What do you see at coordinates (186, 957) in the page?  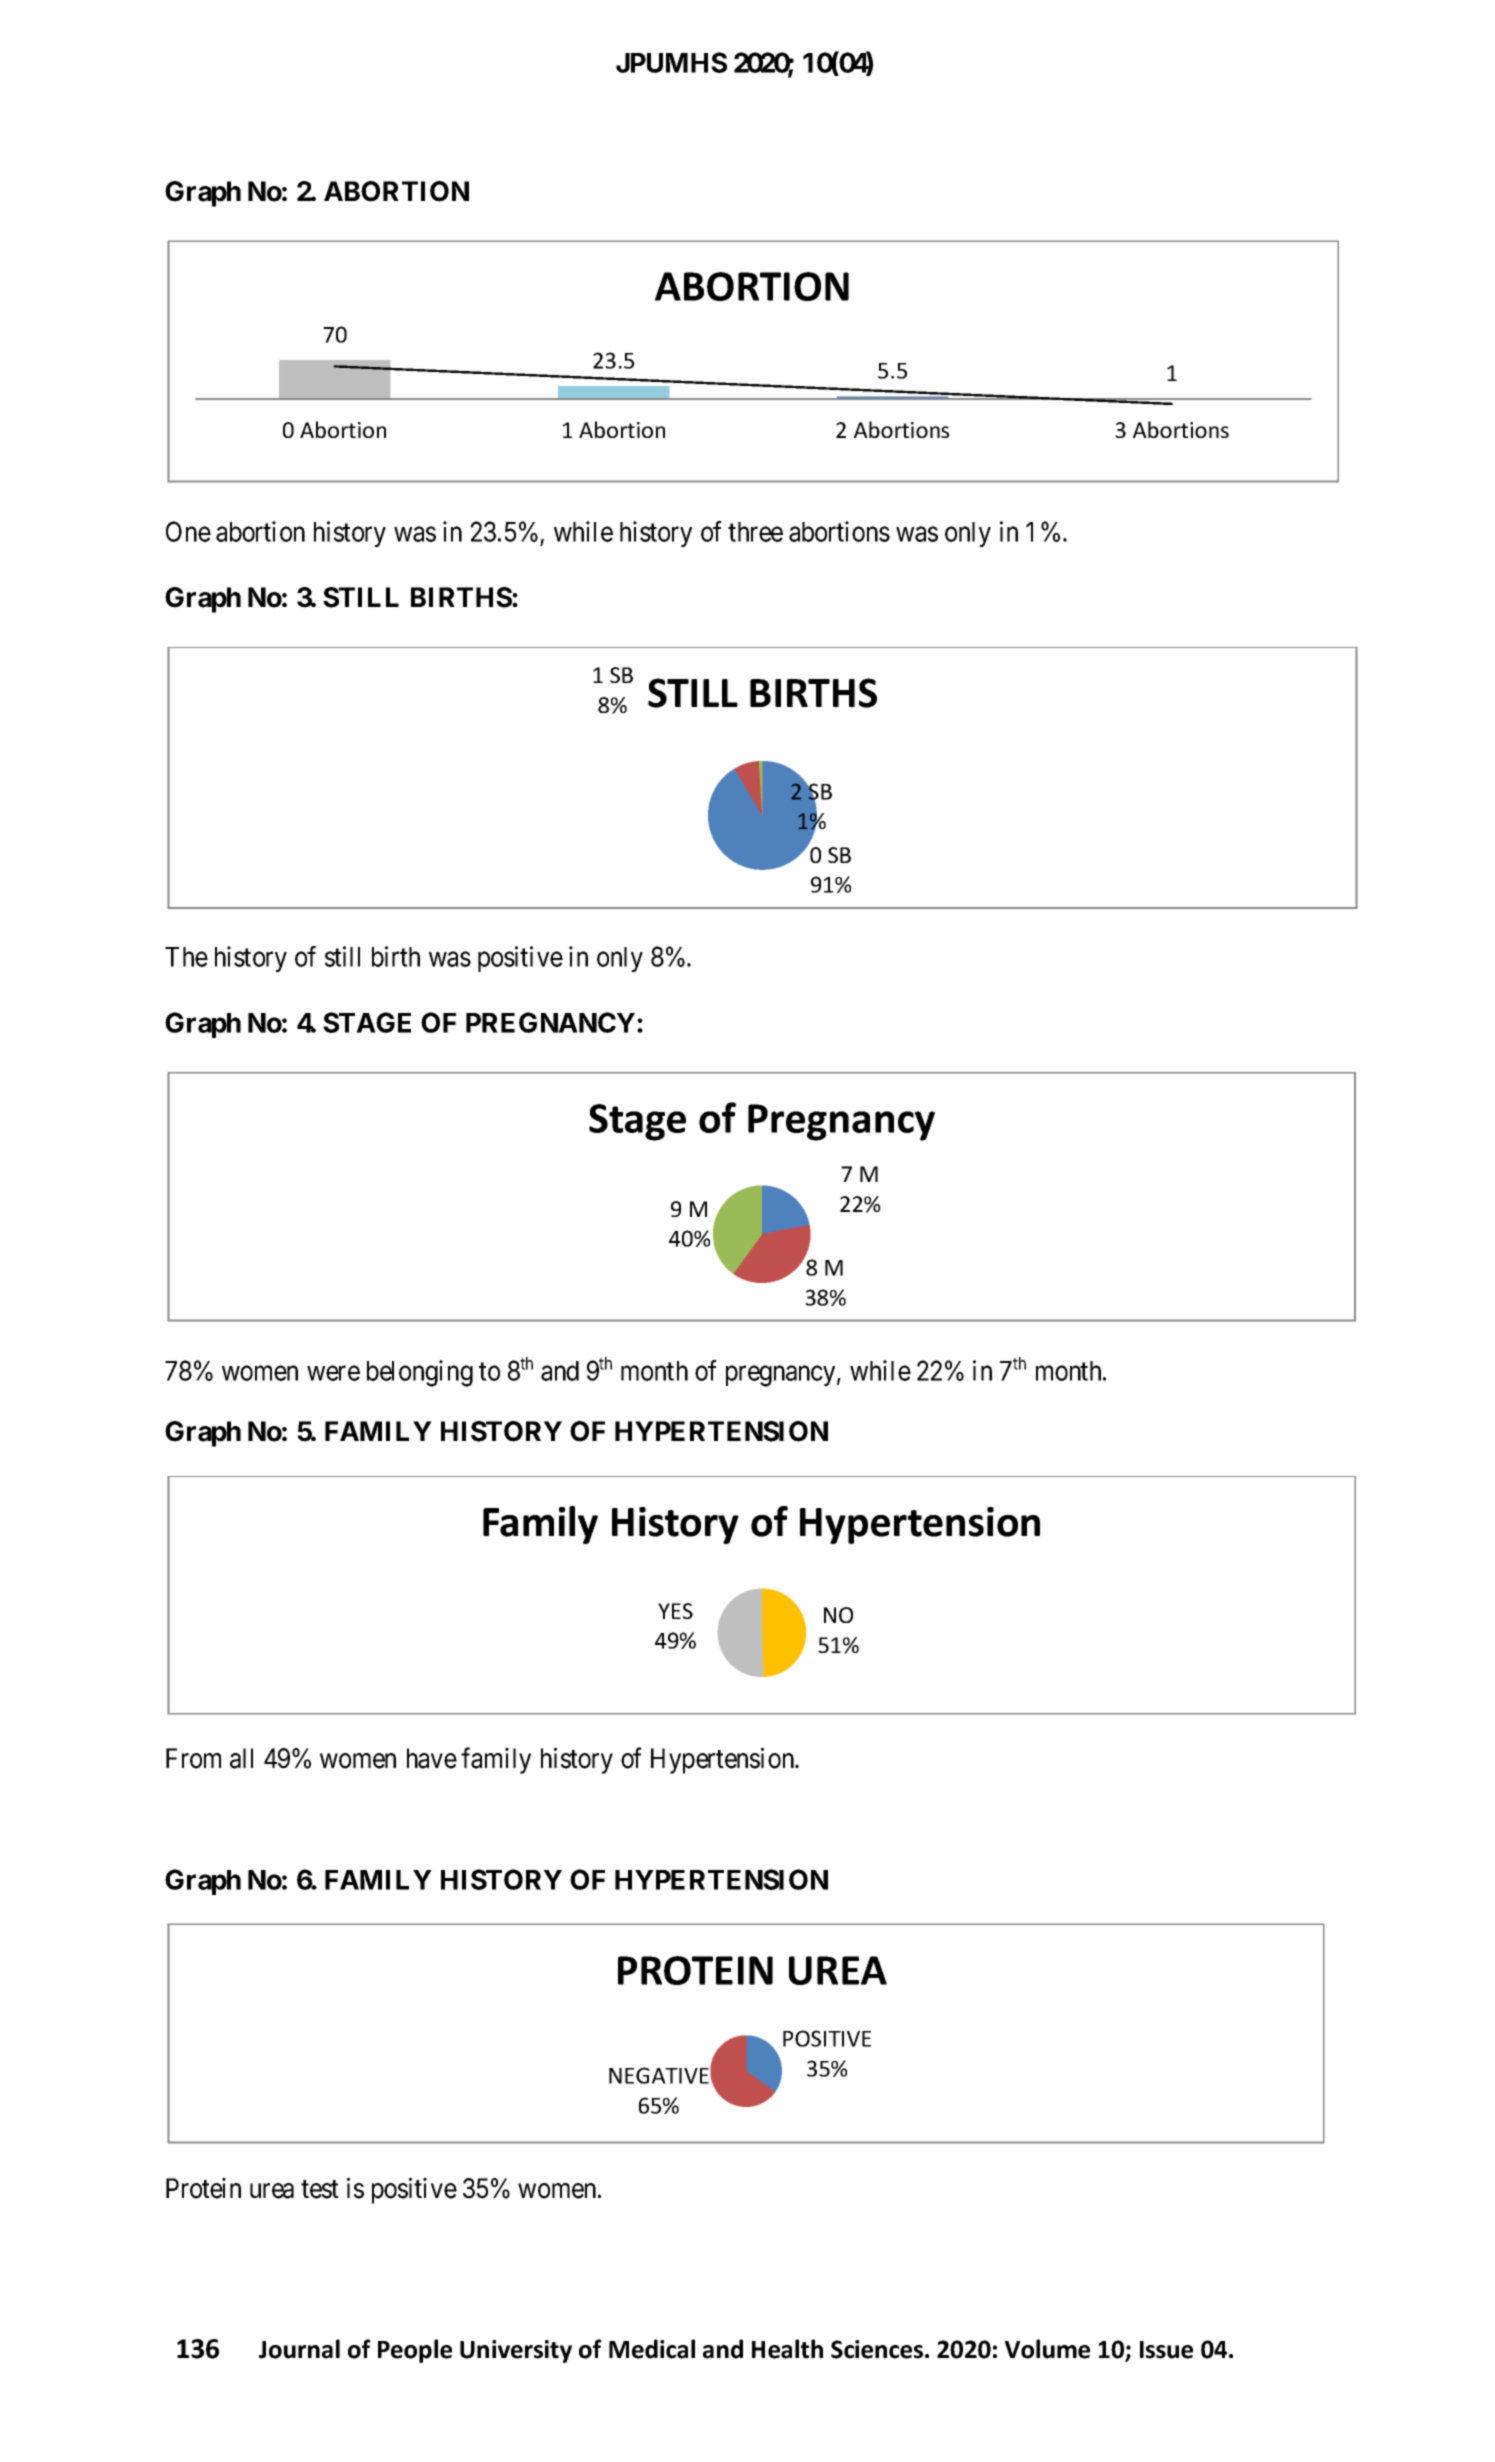 I see `The` at bounding box center [186, 957].
